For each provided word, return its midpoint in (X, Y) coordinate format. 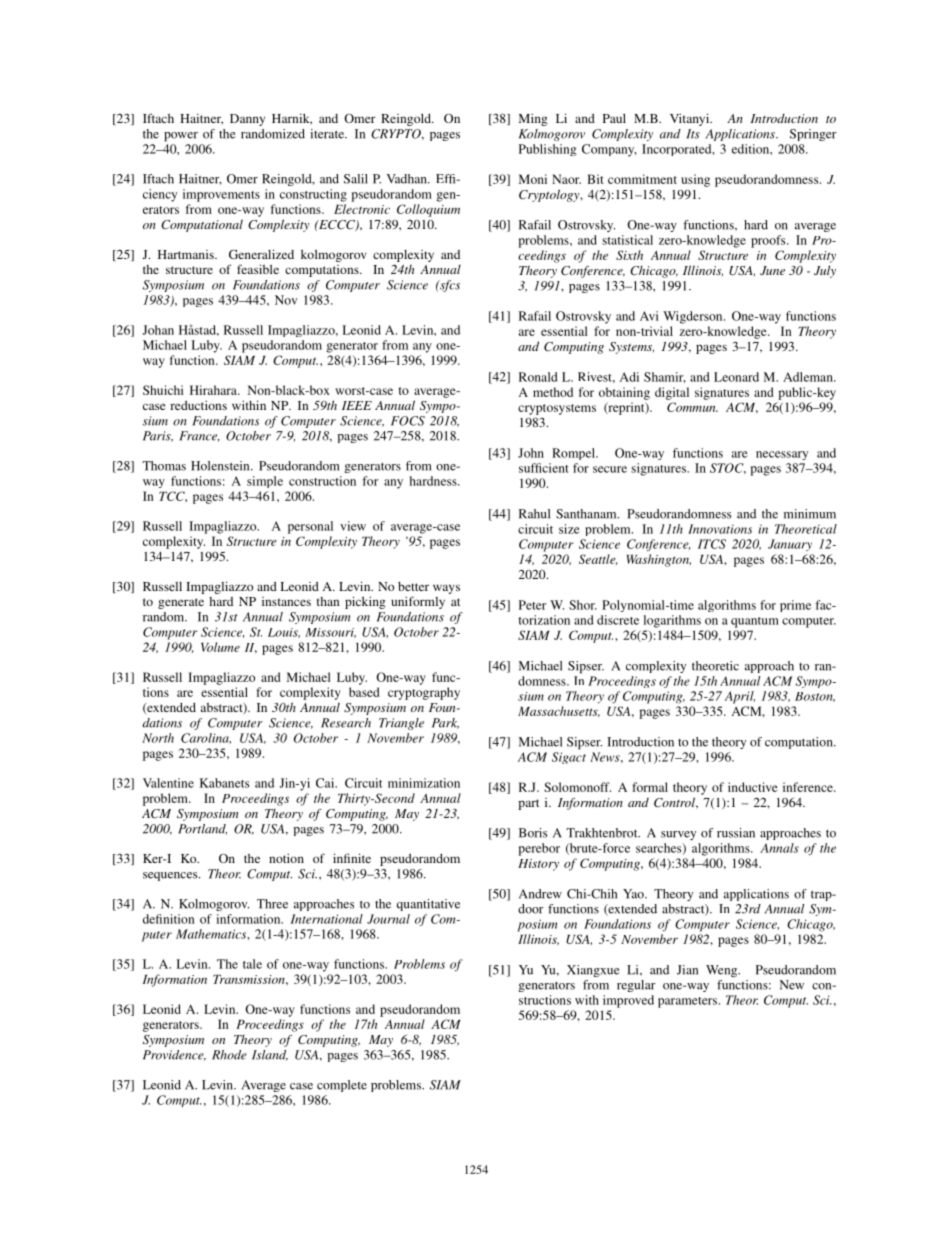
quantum (755, 622)
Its (693, 134)
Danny (247, 120)
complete (342, 1086)
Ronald (538, 377)
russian (736, 833)
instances (286, 601)
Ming (533, 119)
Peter (532, 605)
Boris (533, 833)
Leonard (736, 377)
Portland (202, 829)
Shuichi (163, 390)
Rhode (229, 1055)
